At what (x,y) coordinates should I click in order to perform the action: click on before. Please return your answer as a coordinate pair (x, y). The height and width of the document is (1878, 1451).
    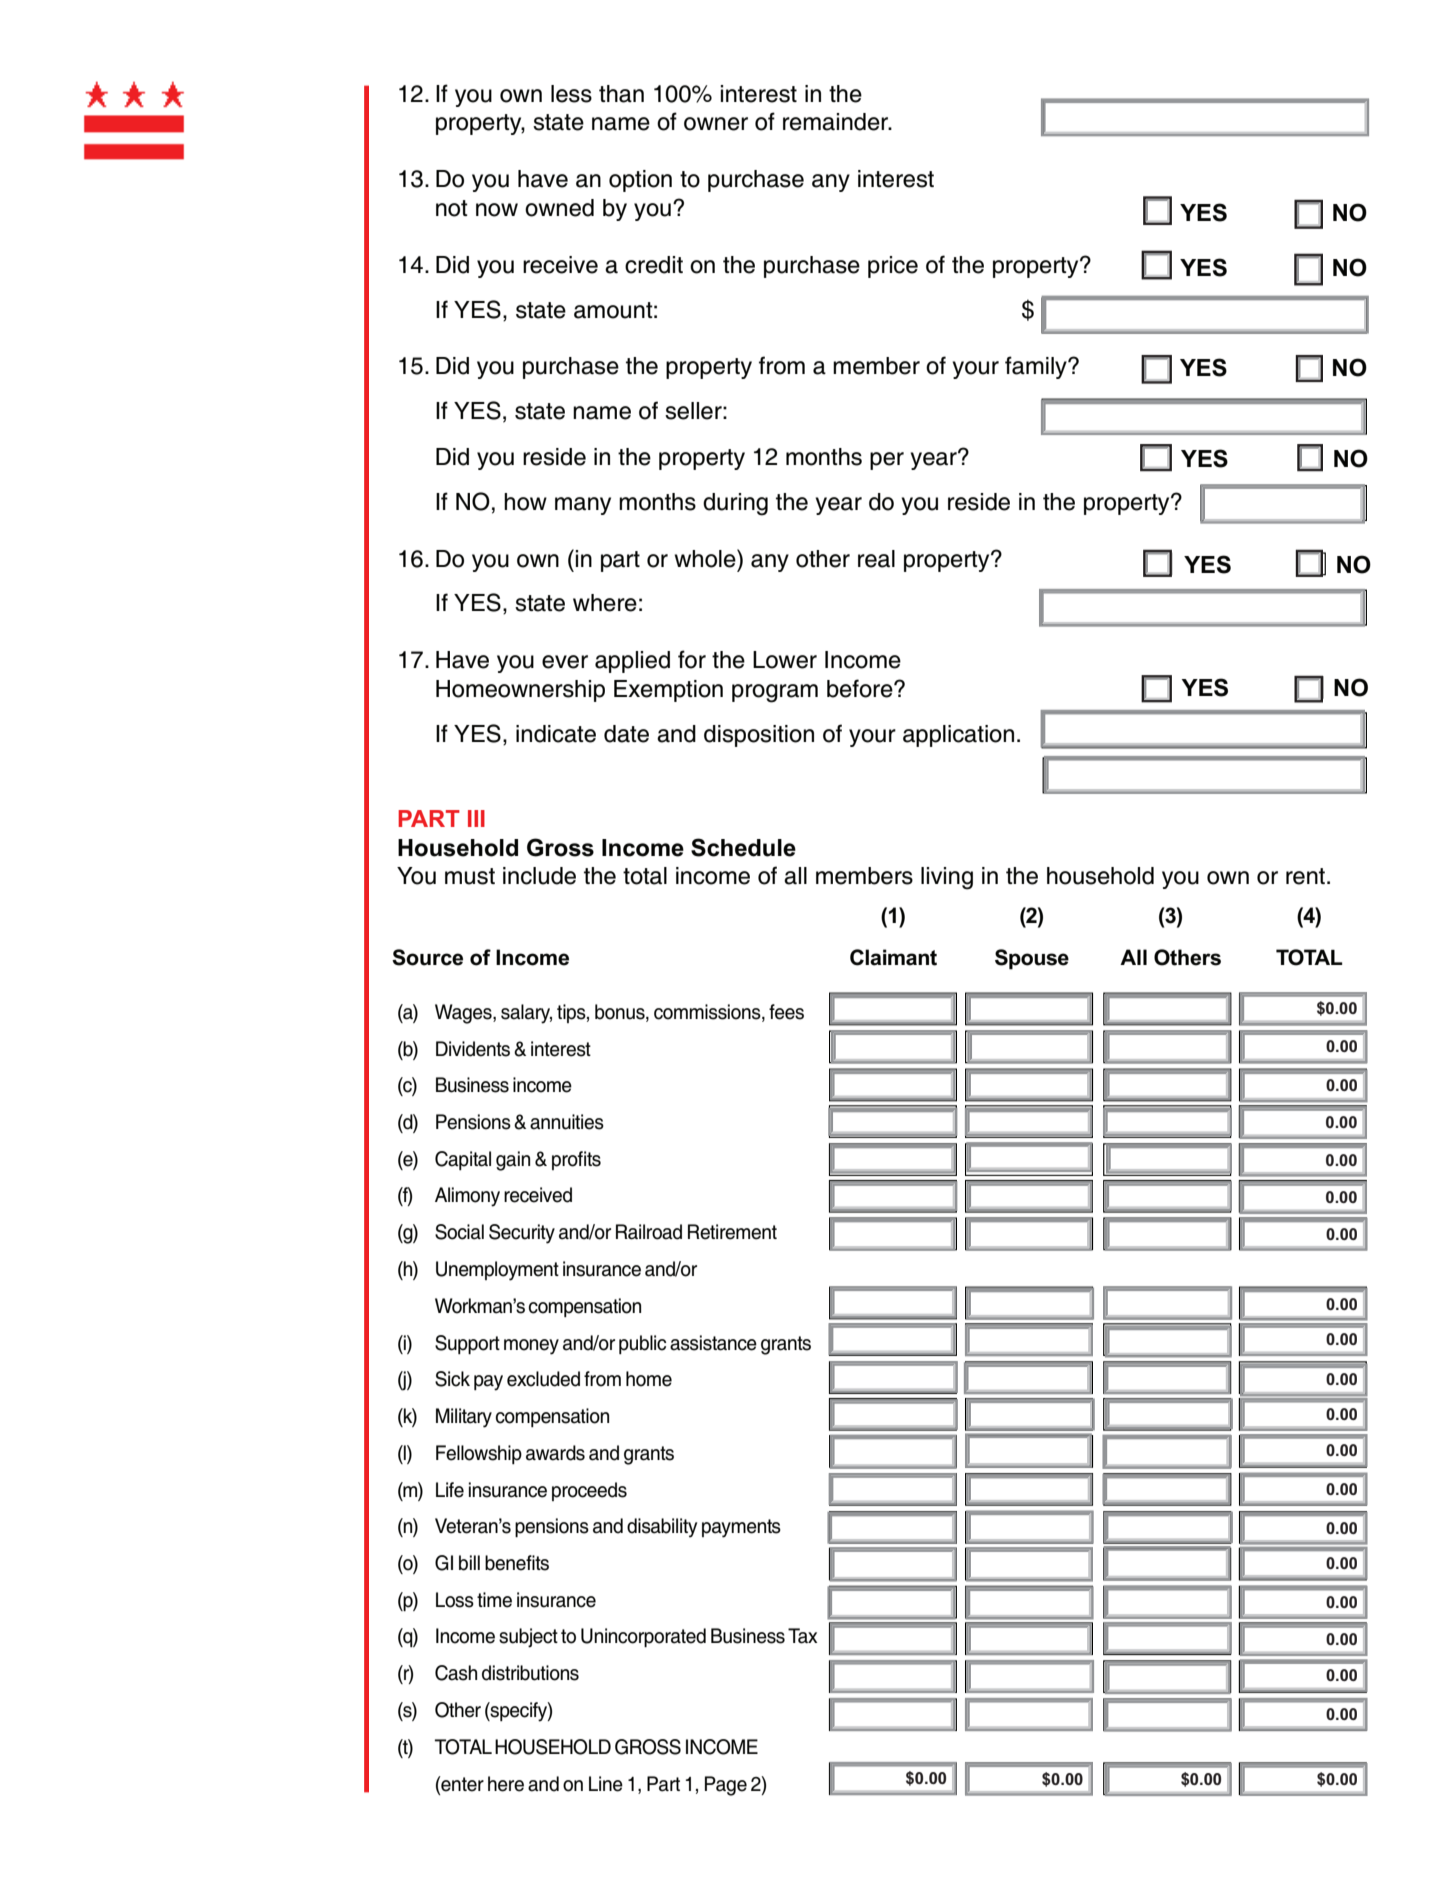
    Looking at the image, I should click on (861, 688).
